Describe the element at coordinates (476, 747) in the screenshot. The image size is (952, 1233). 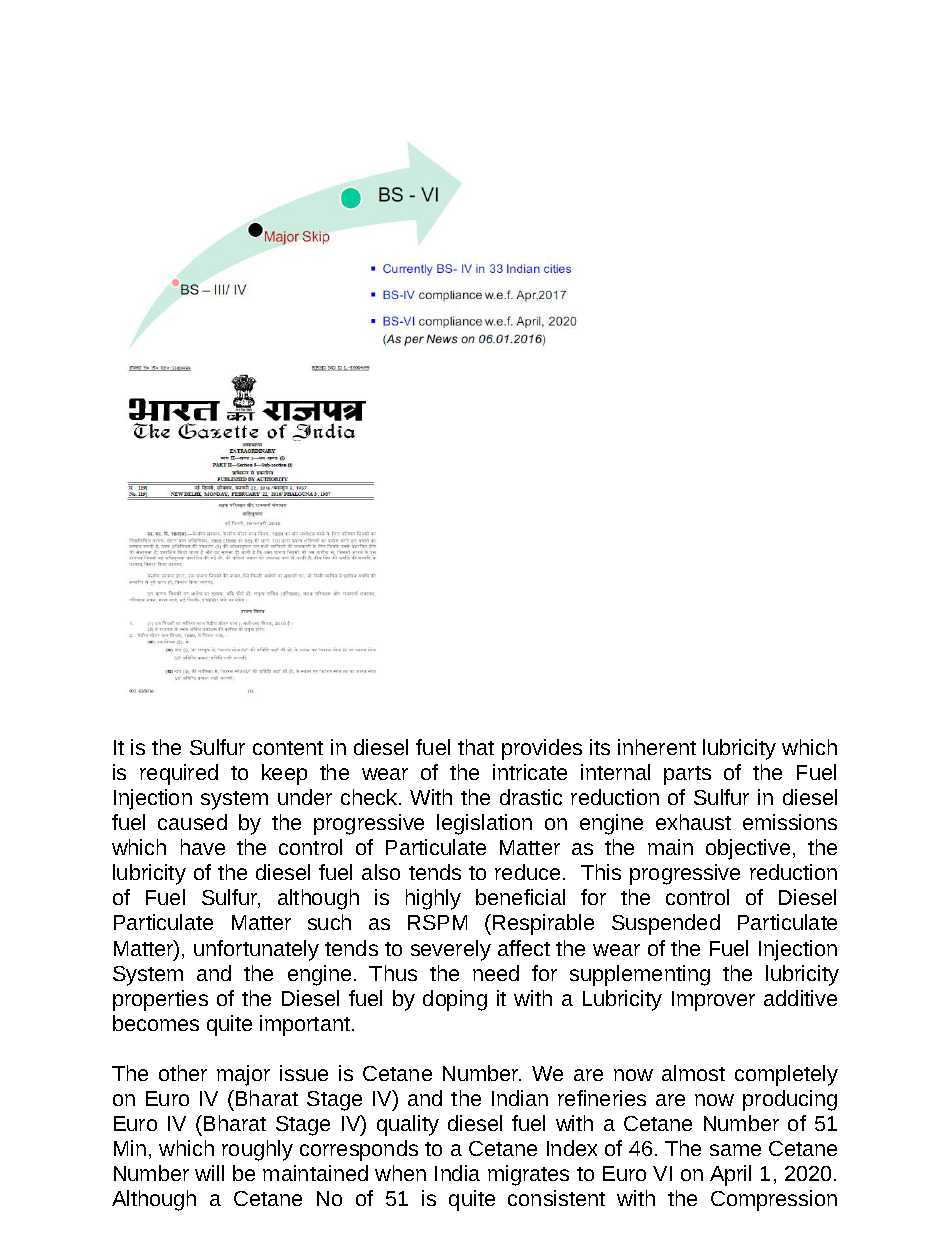
I see `that` at that location.
